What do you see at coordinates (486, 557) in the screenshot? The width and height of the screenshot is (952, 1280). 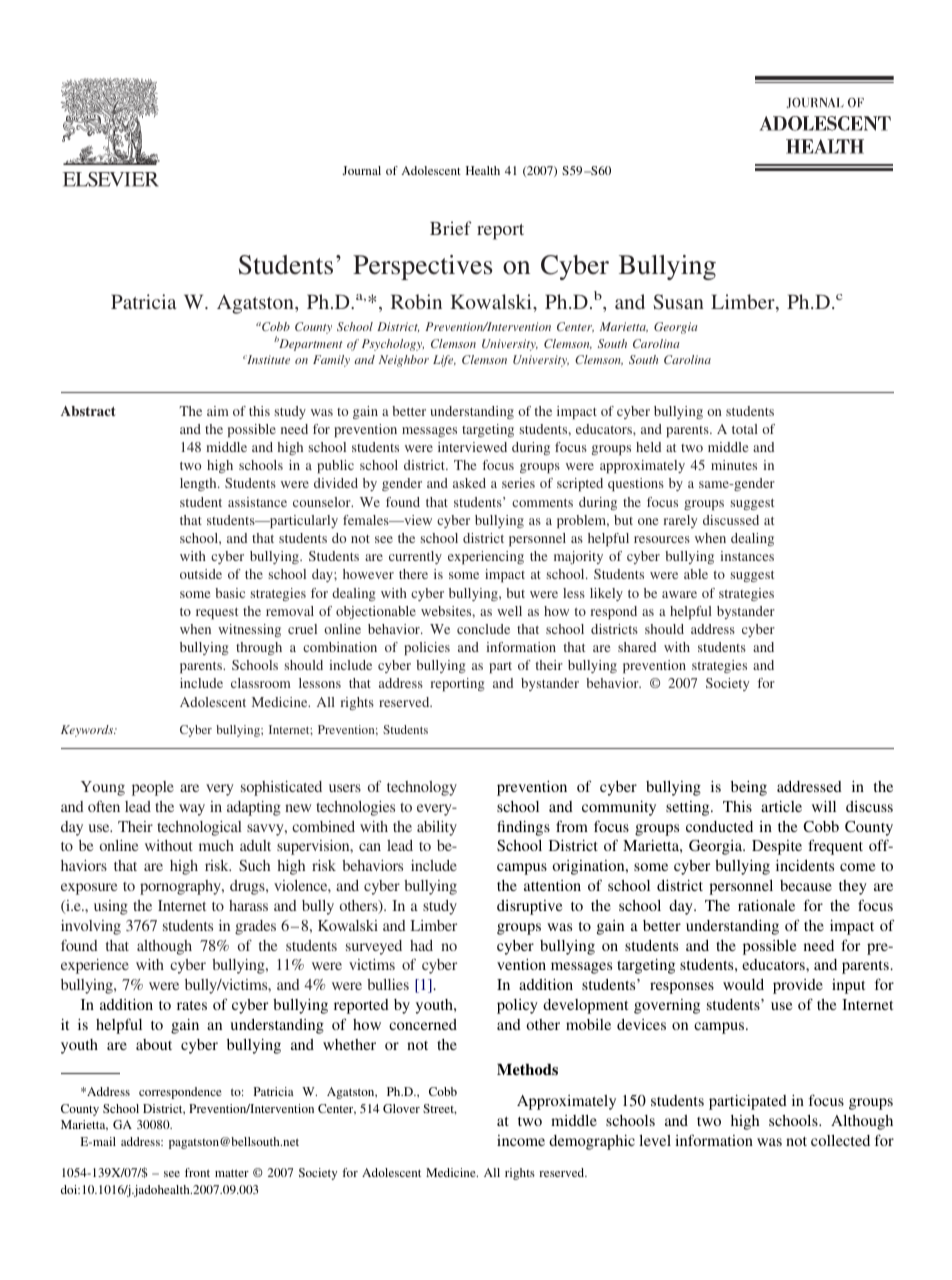 I see `experiencing` at bounding box center [486, 557].
